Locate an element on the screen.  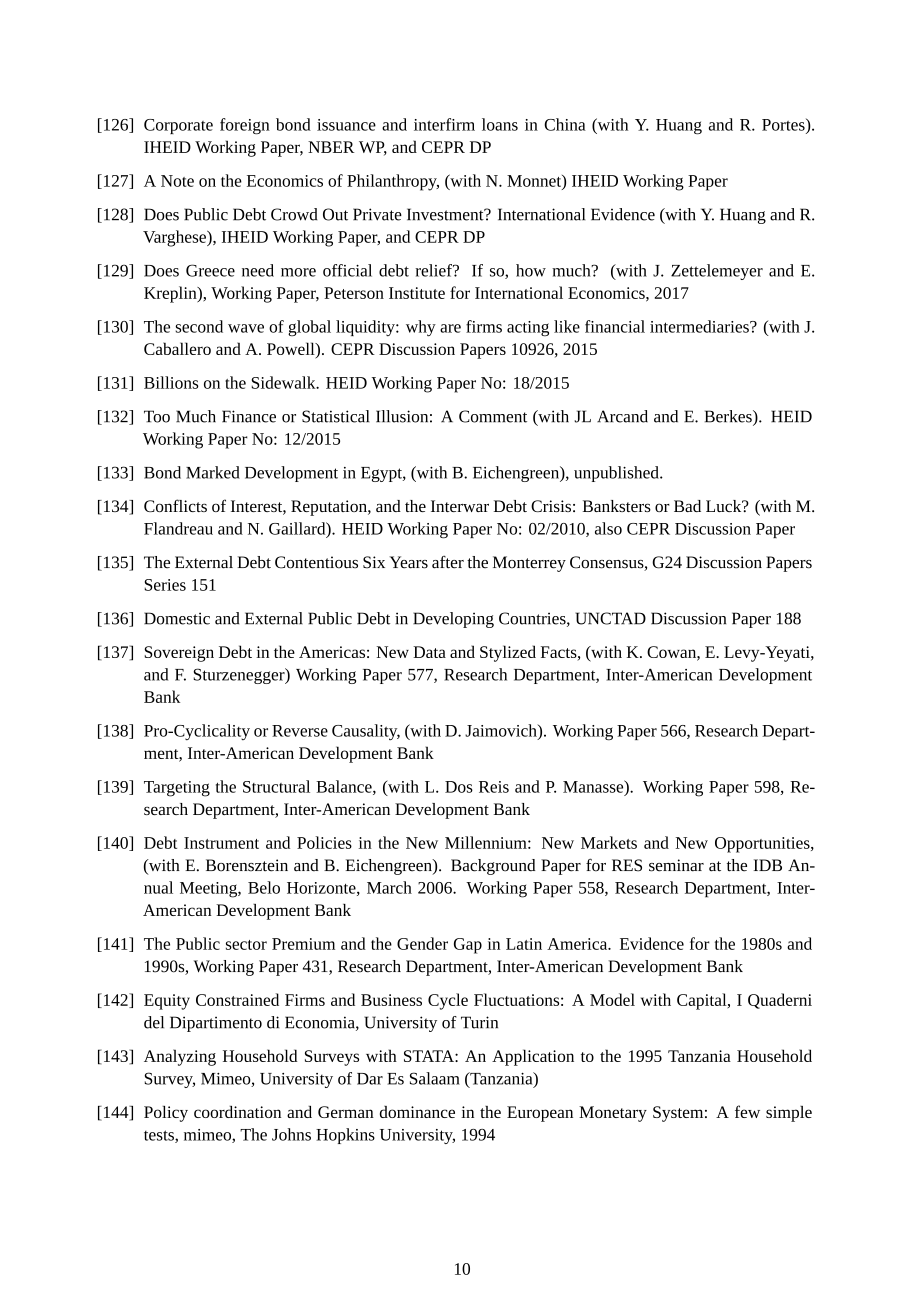
foreign is located at coordinates (245, 126).
